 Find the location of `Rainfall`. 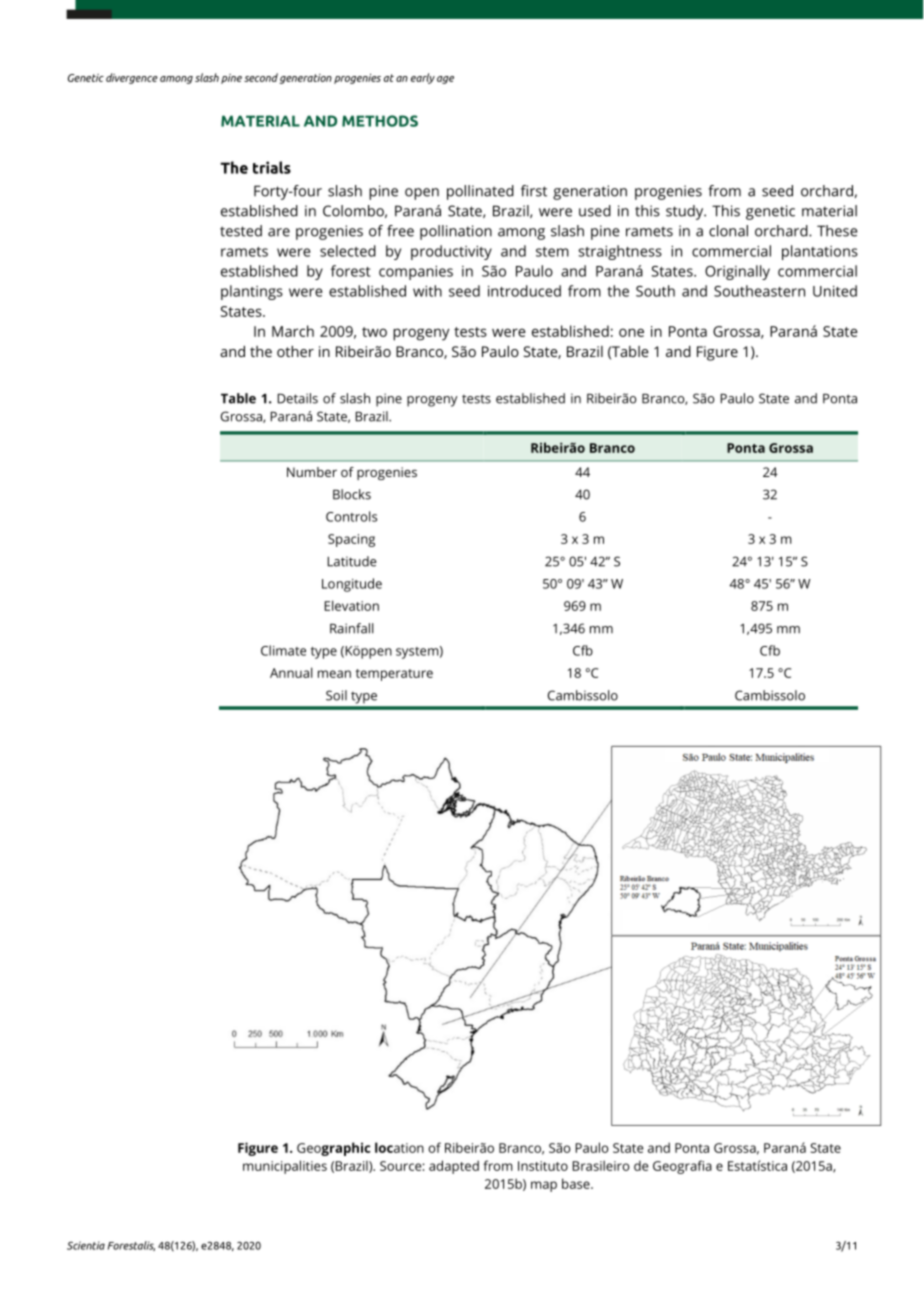

Rainfall is located at coordinates (352, 628).
